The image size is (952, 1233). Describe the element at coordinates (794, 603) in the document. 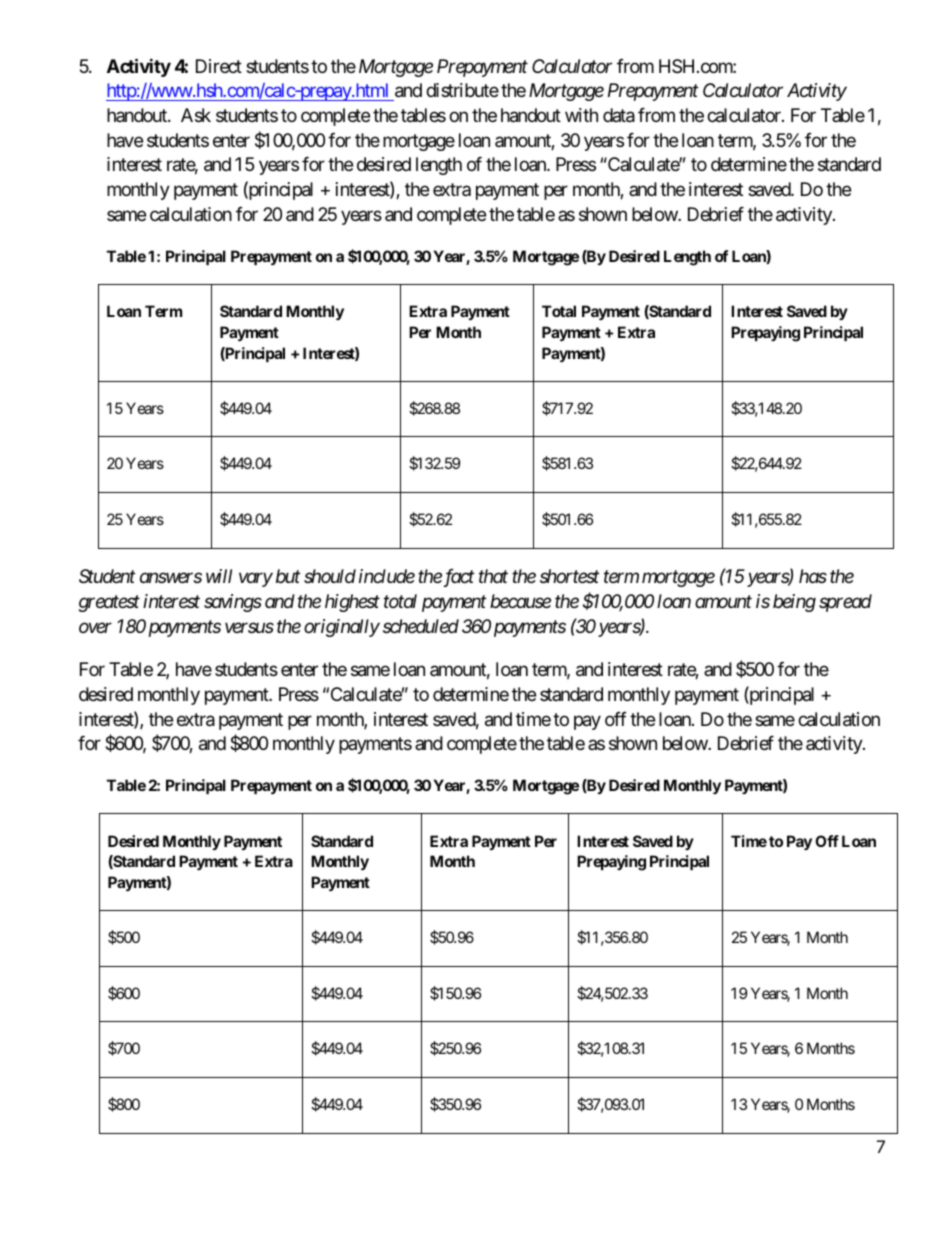

I see `being` at that location.
